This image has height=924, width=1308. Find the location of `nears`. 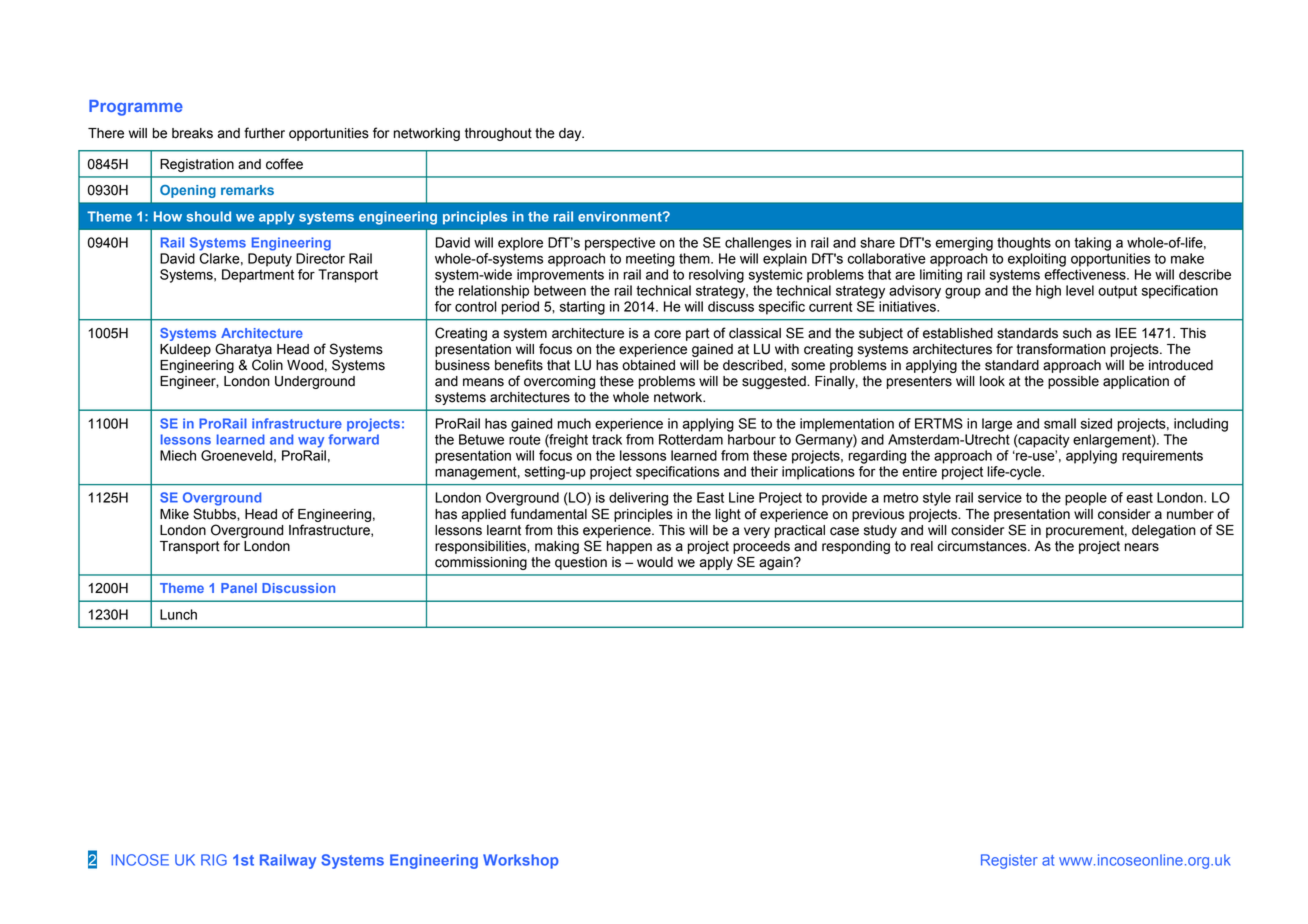

nears is located at coordinates (1142, 547).
